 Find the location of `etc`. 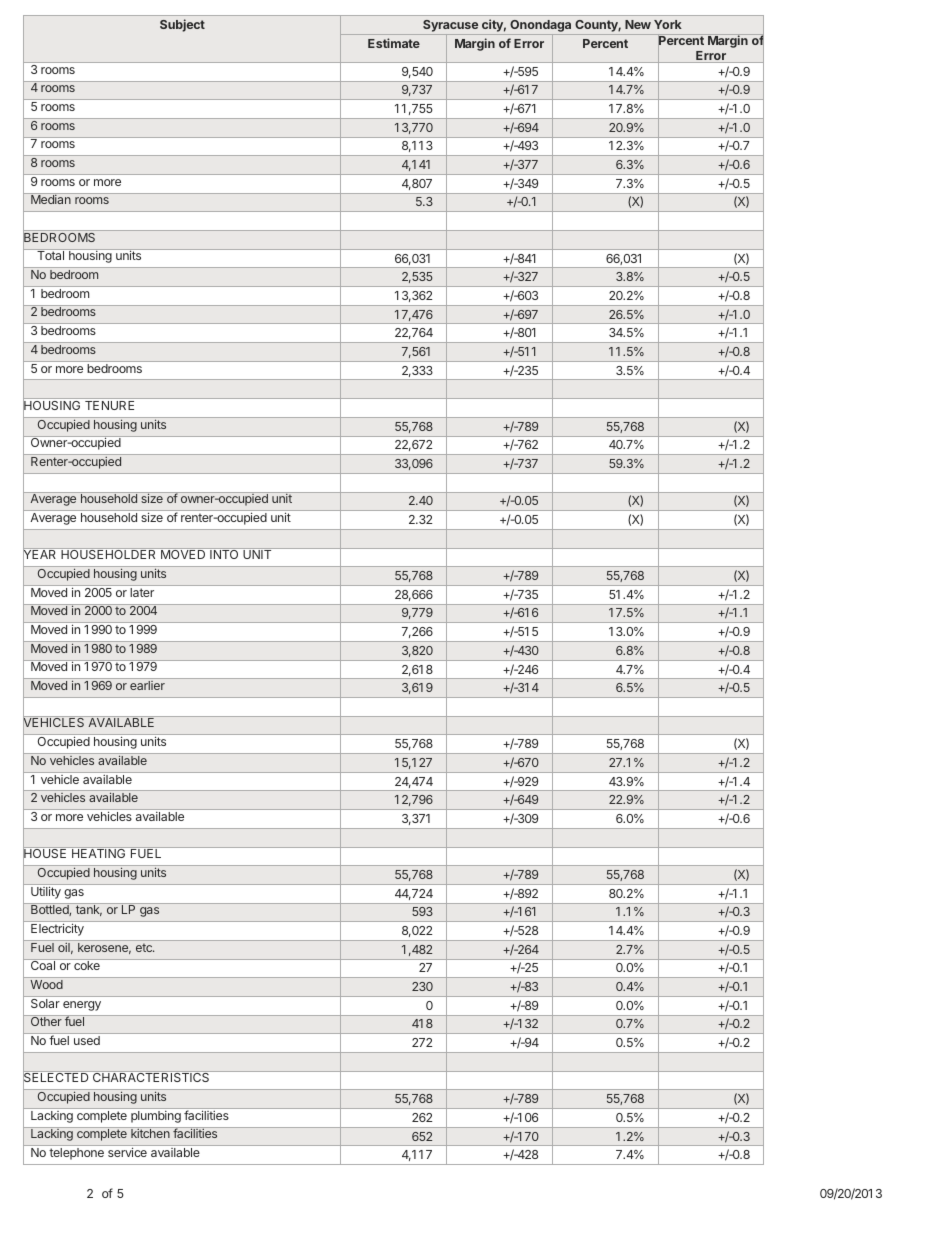

etc is located at coordinates (145, 947).
